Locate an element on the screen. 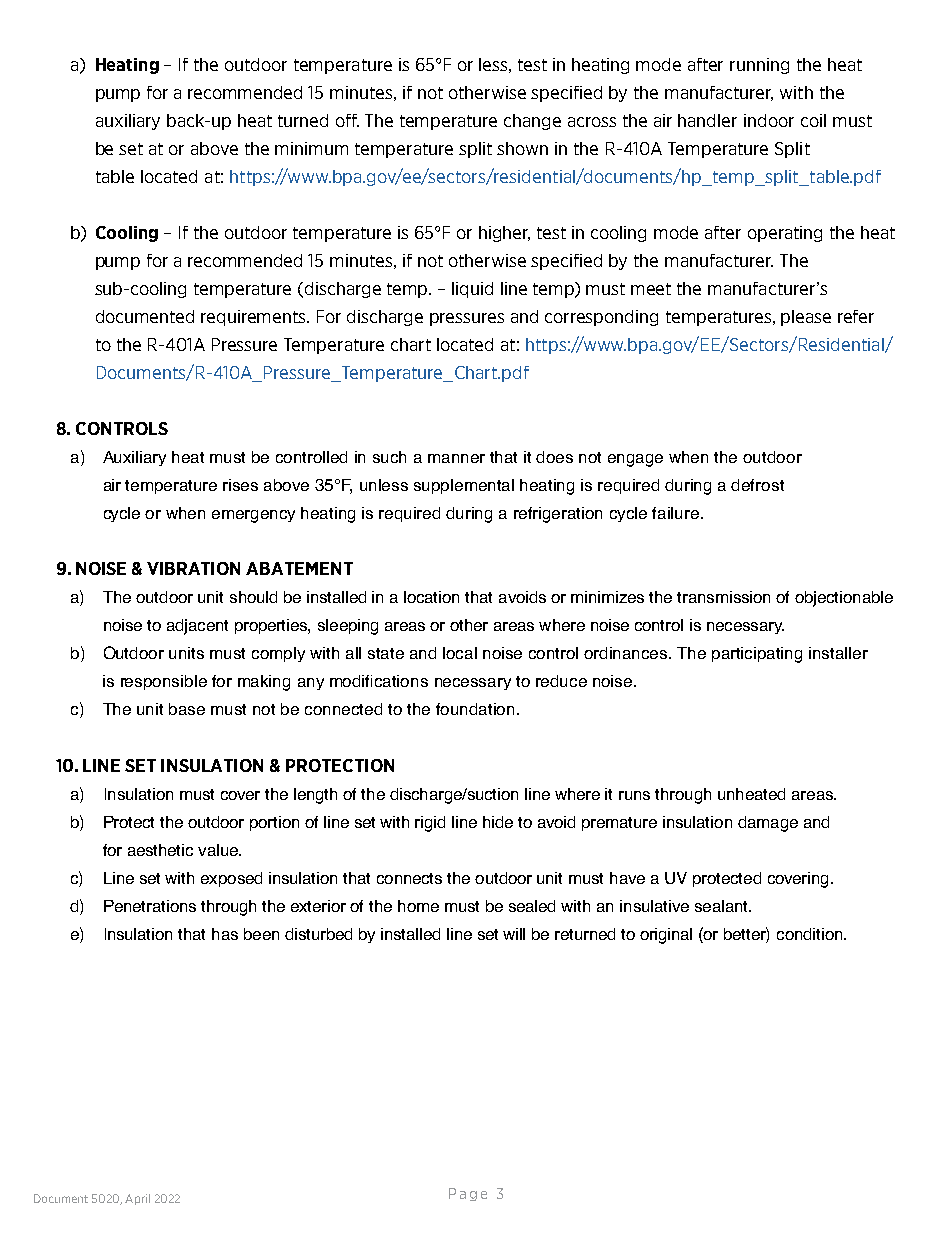 This screenshot has height=1233, width=952. condition is located at coordinates (811, 934).
